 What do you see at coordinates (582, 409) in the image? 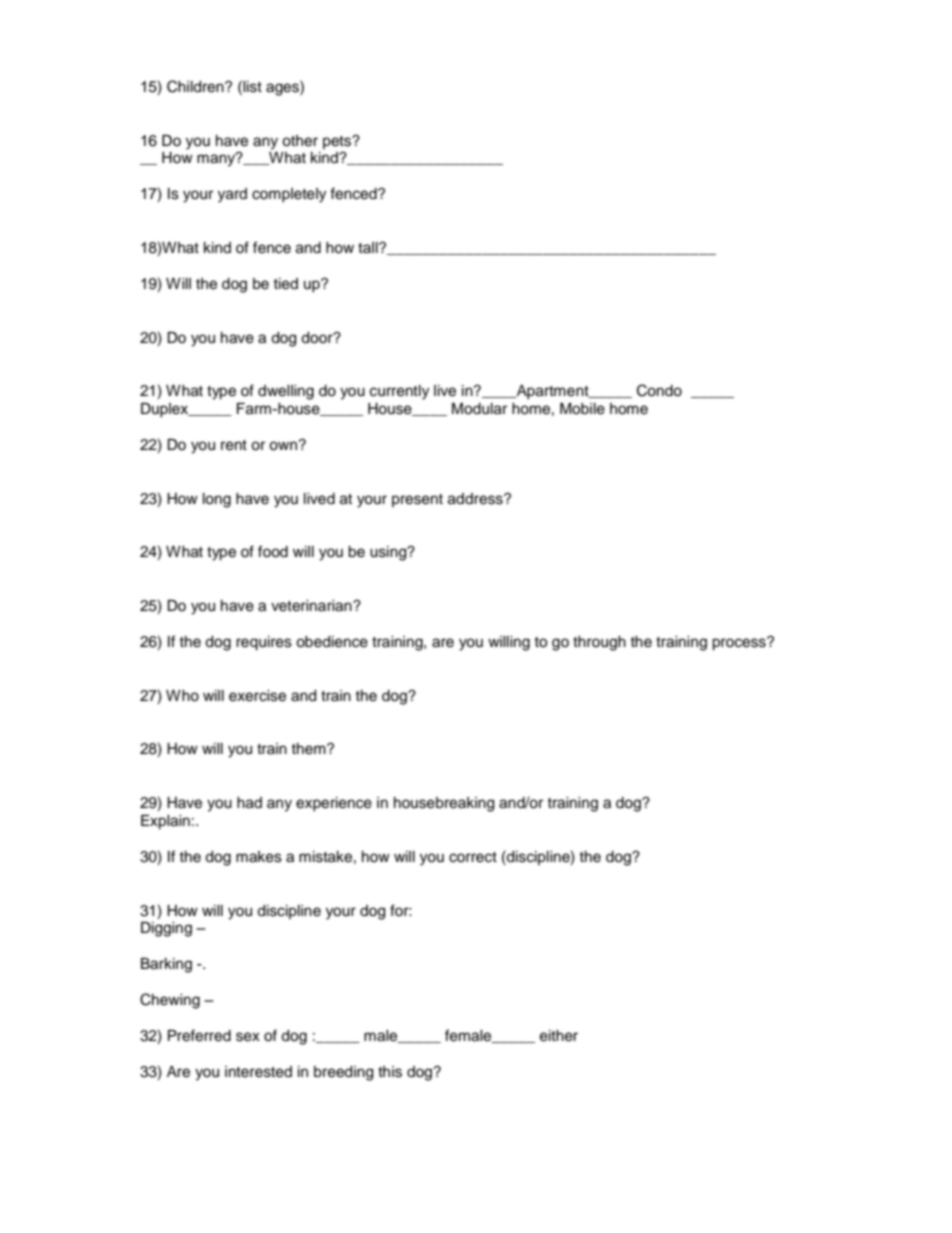
I see `Mobile` at bounding box center [582, 409].
